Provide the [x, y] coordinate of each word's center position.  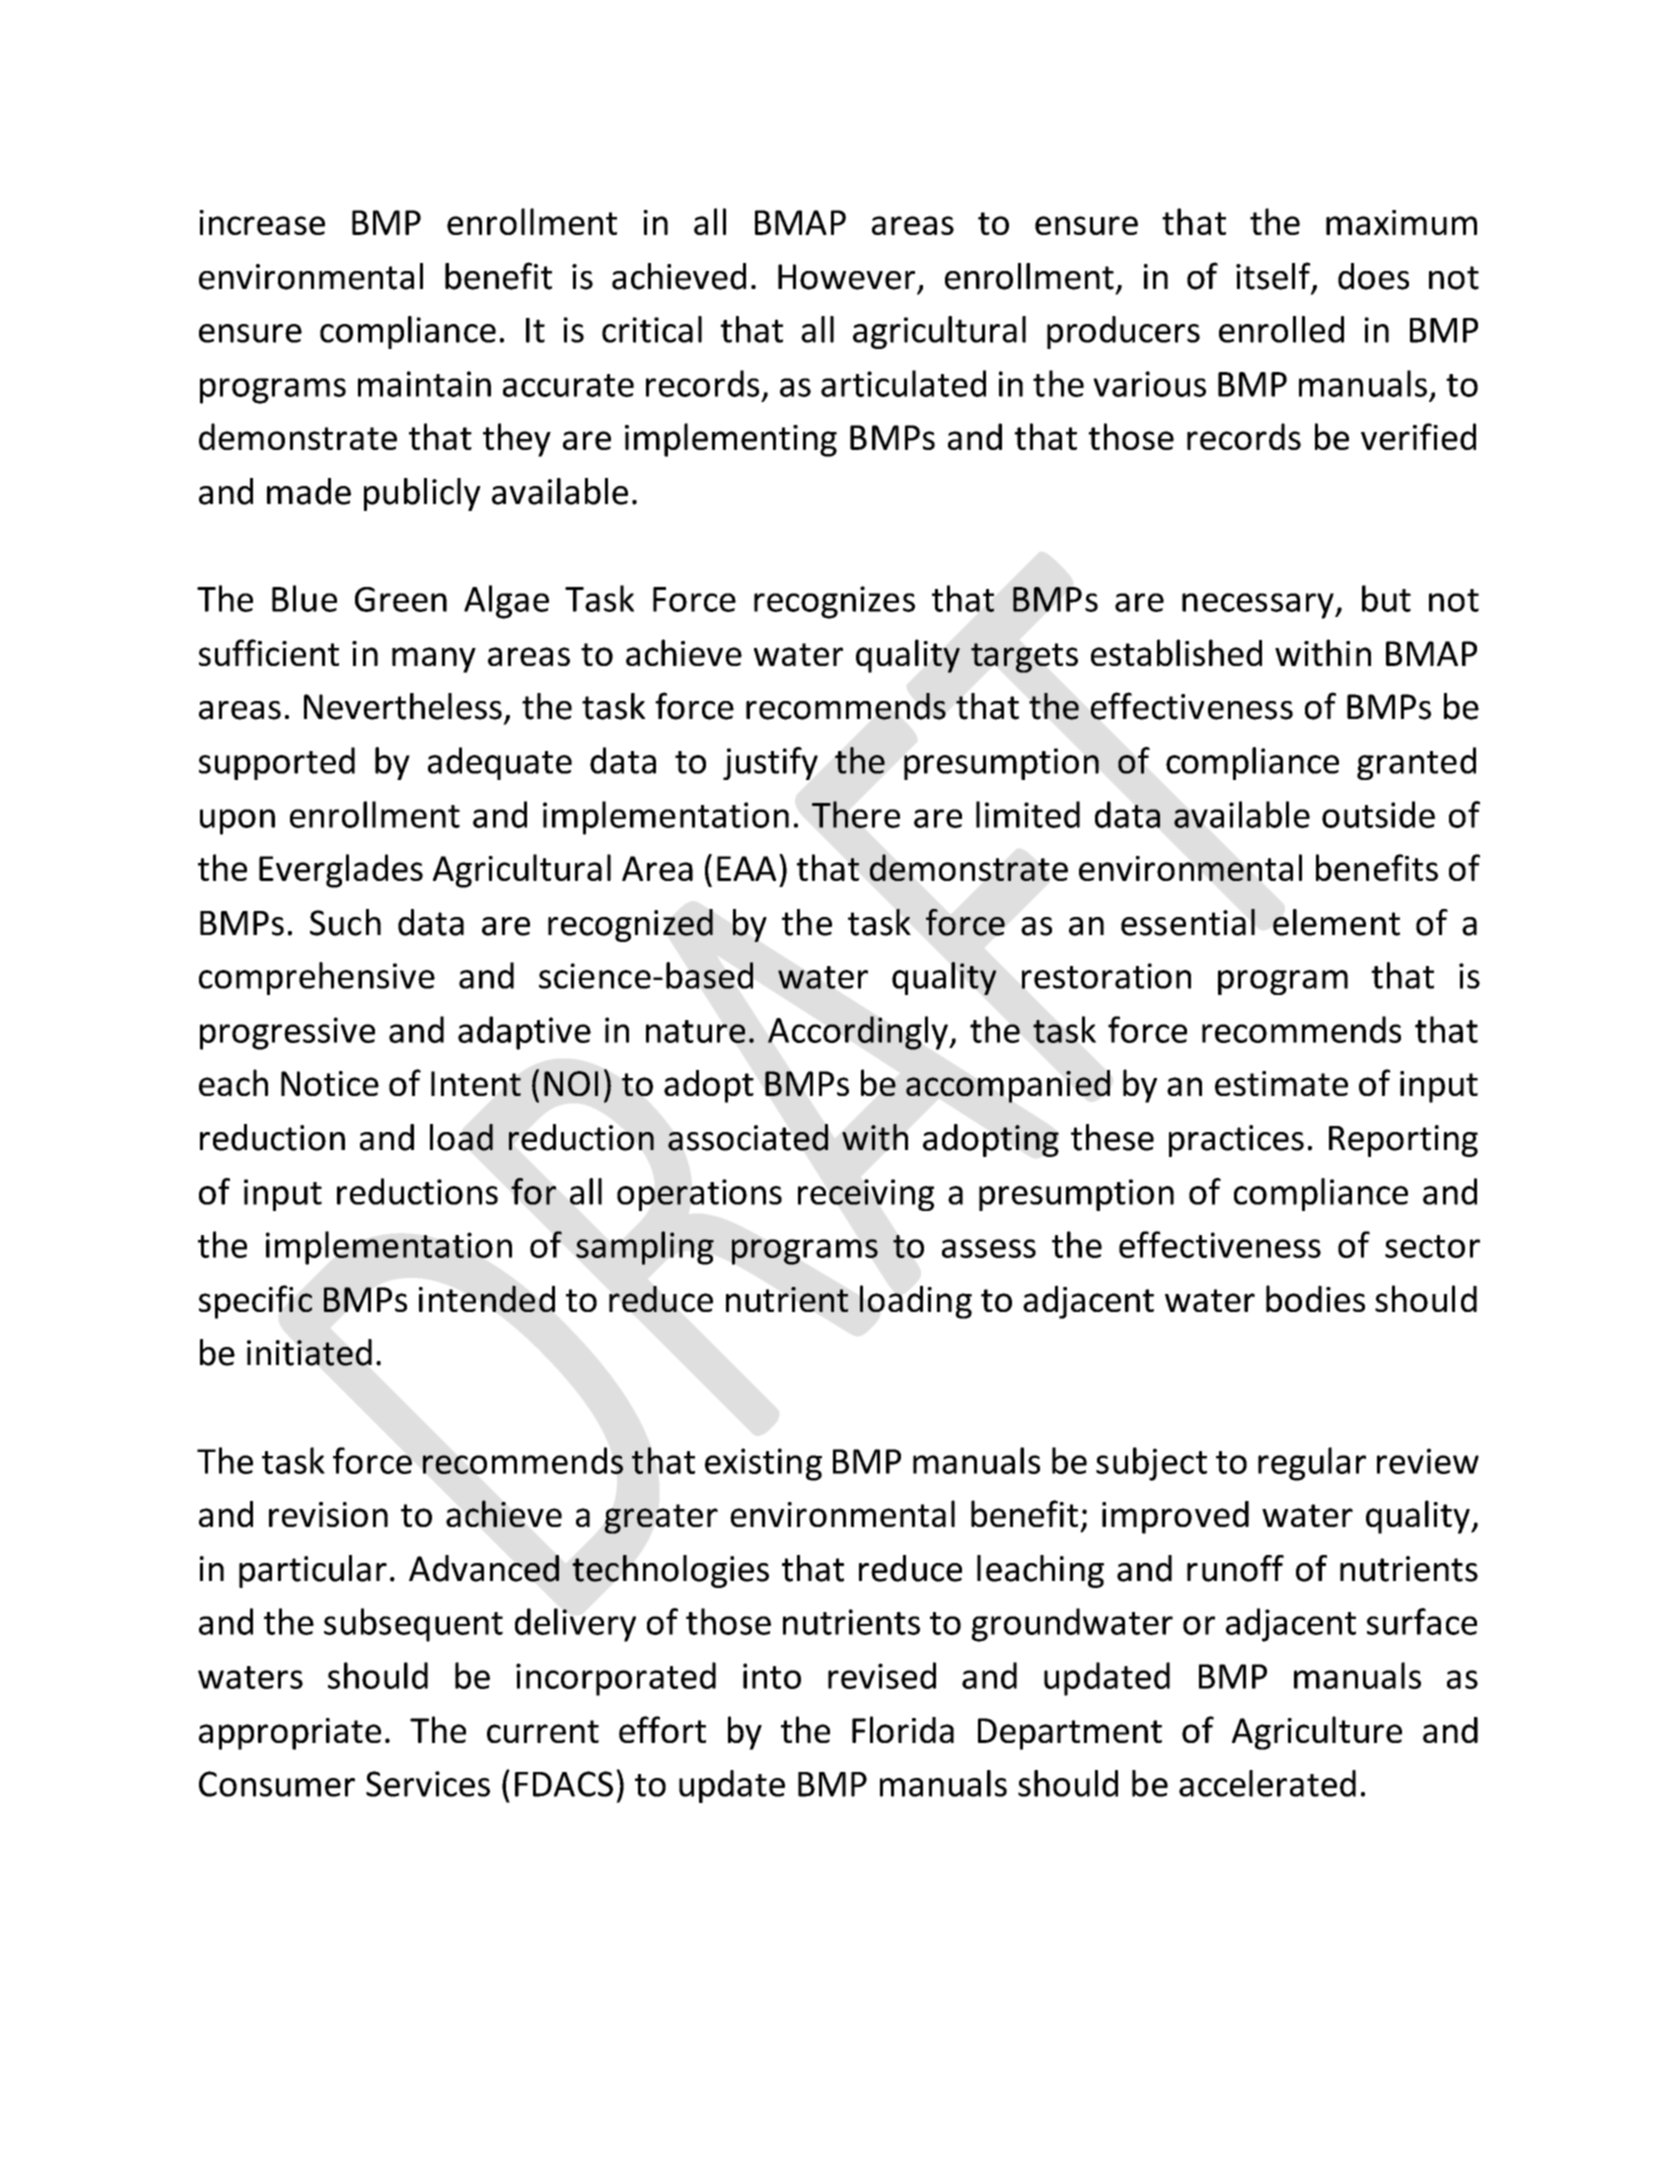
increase [262, 222]
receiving [866, 1195]
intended [487, 1298]
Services [428, 1784]
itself [1274, 277]
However [846, 277]
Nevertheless [403, 706]
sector [1432, 1246]
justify [770, 763]
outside [1378, 814]
